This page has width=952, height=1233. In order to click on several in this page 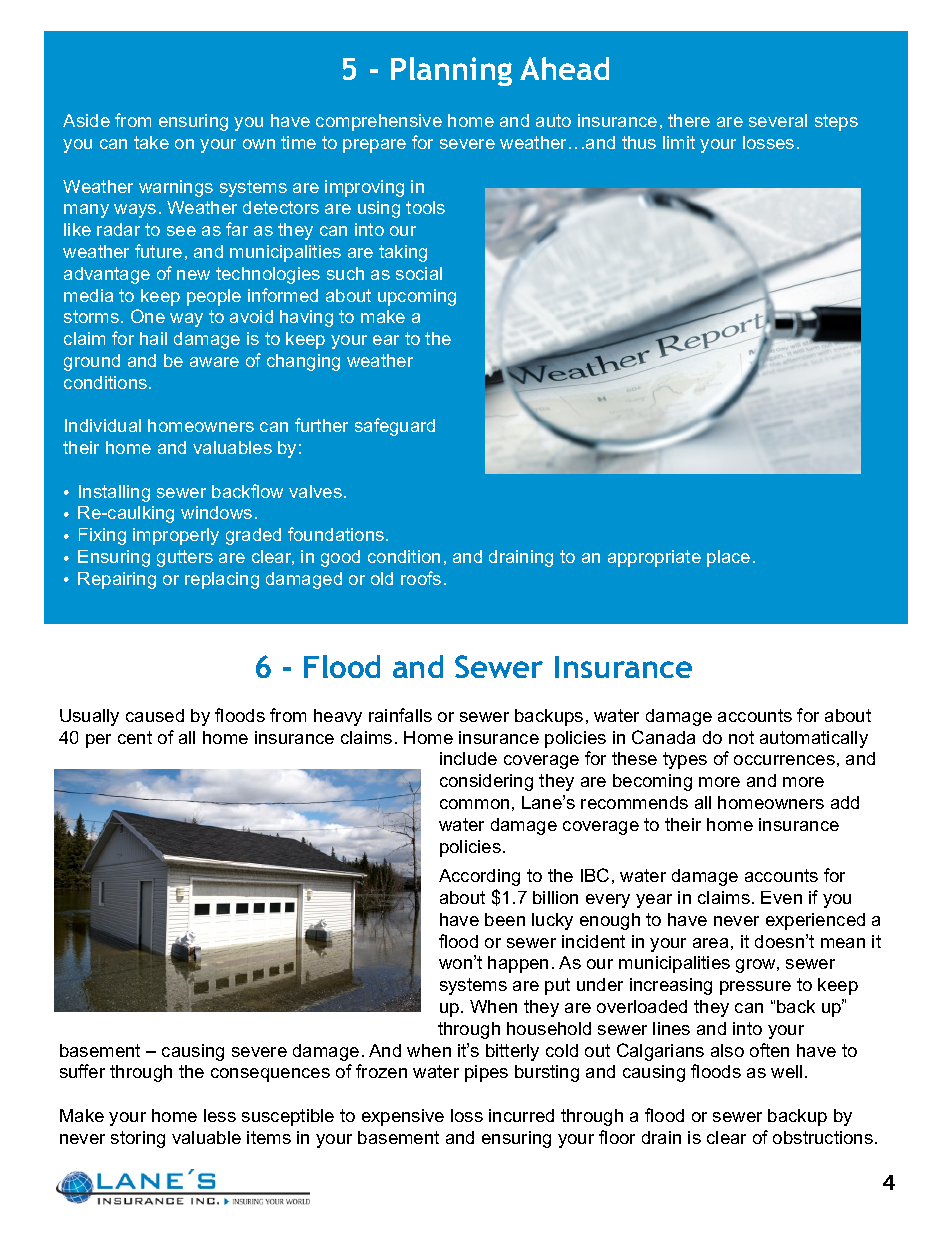, I will do `click(778, 120)`.
